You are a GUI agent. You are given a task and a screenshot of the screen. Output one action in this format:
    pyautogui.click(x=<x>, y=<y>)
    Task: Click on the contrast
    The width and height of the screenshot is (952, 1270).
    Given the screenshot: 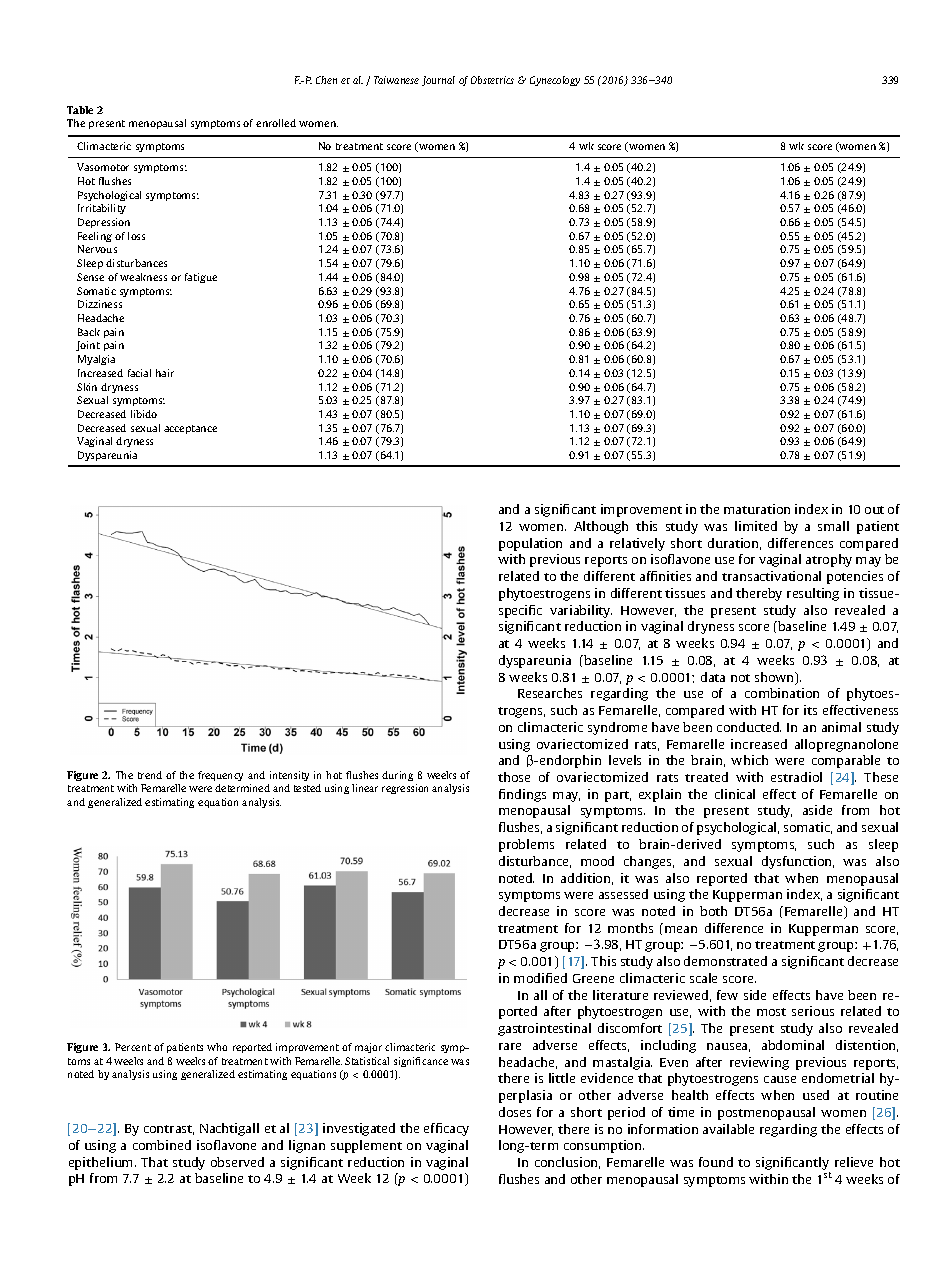 What is the action you would take?
    pyautogui.click(x=169, y=1130)
